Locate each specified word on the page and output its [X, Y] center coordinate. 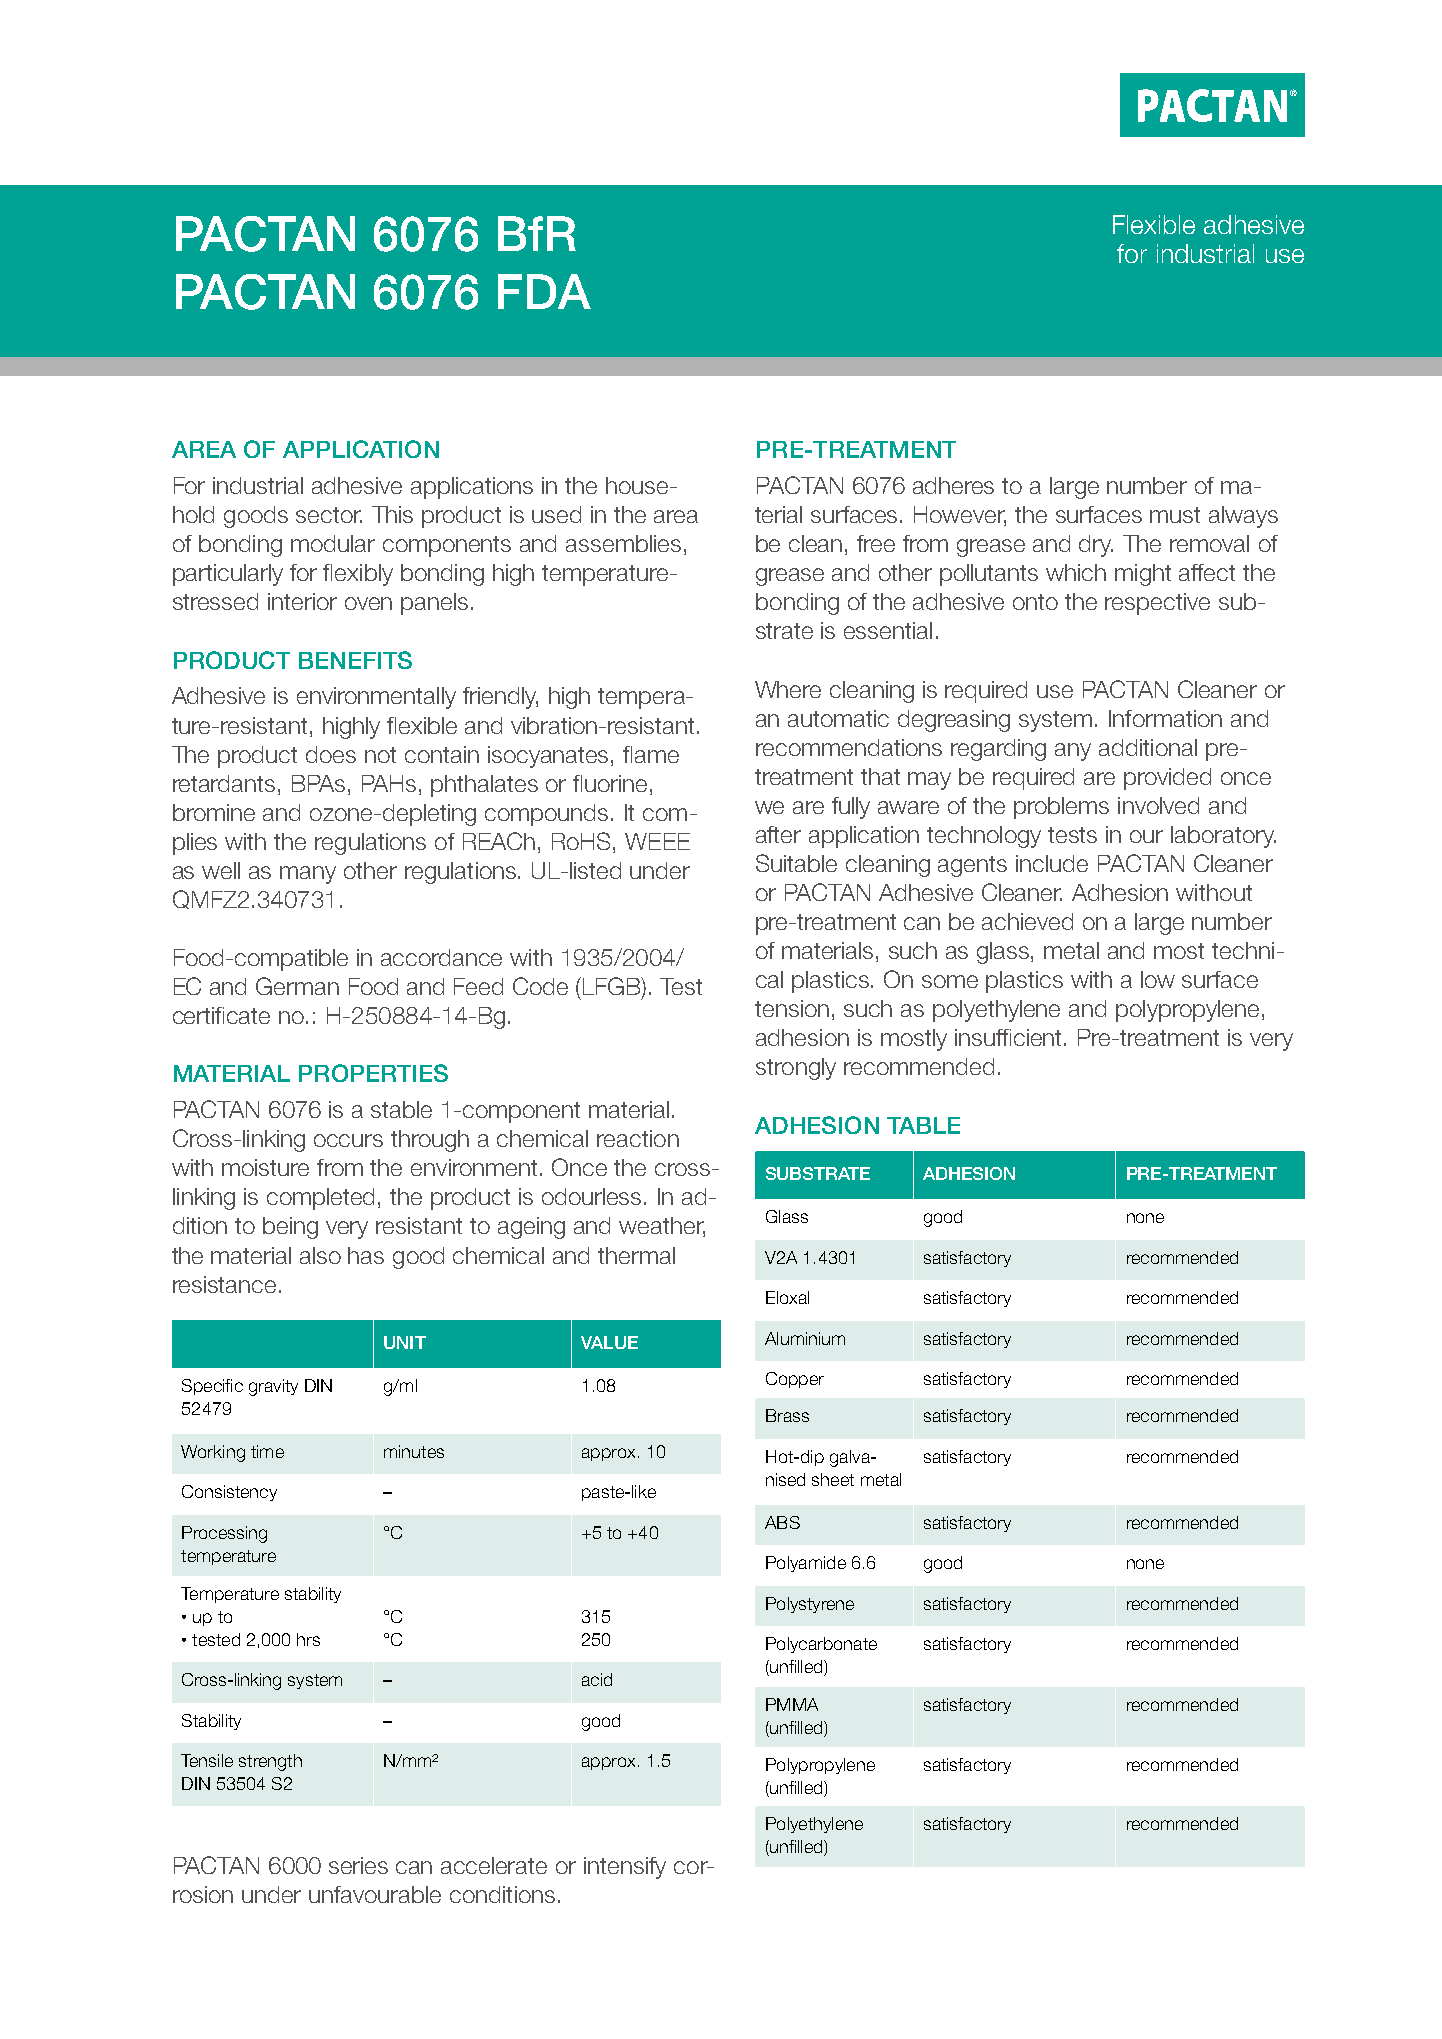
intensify [625, 1868]
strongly [796, 1069]
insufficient [1010, 1037]
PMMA [792, 1704]
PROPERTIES [373, 1073]
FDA [544, 291]
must [1175, 515]
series [358, 1865]
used [556, 514]
